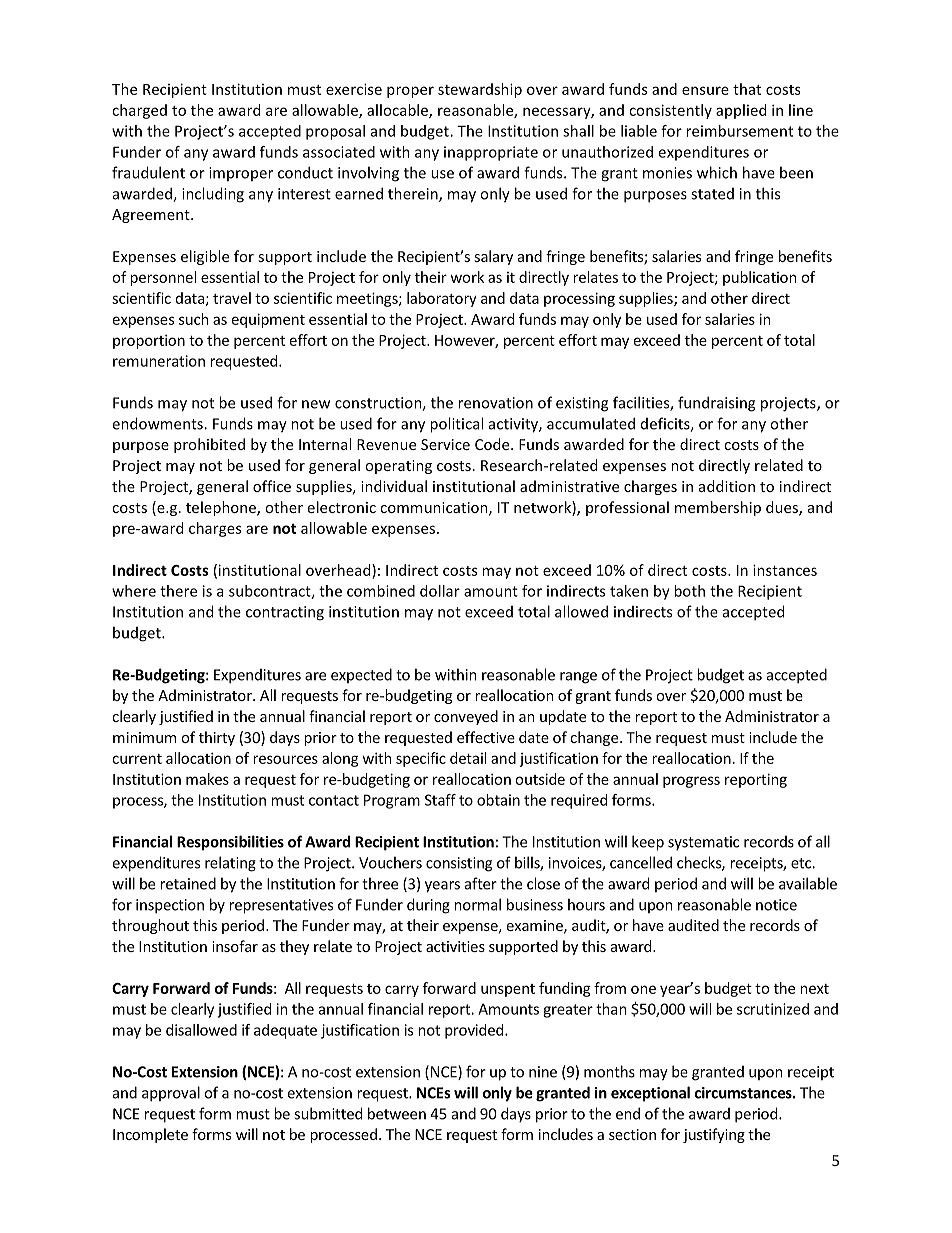 The height and width of the screenshot is (1233, 952). Describe the element at coordinates (691, 782) in the screenshot. I see `progress` at that location.
